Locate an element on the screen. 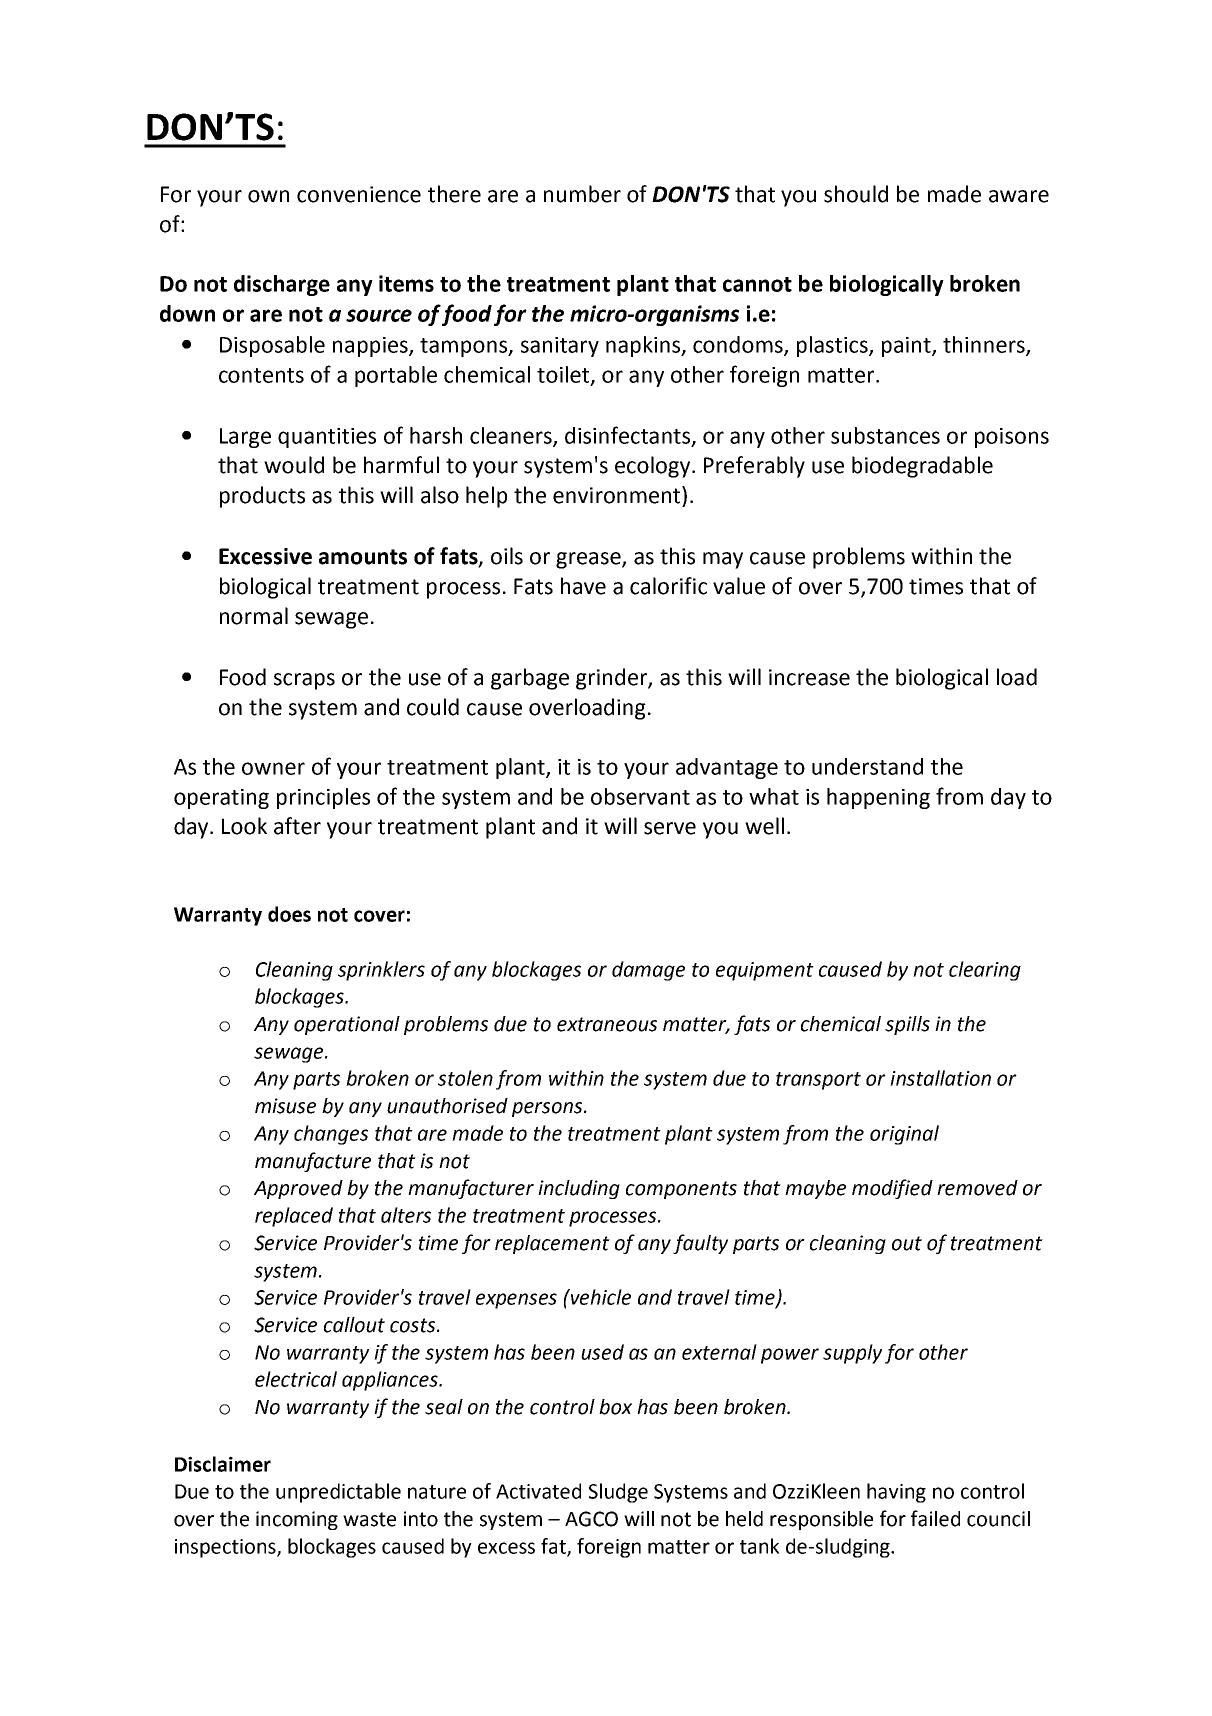  including is located at coordinates (579, 1189).
